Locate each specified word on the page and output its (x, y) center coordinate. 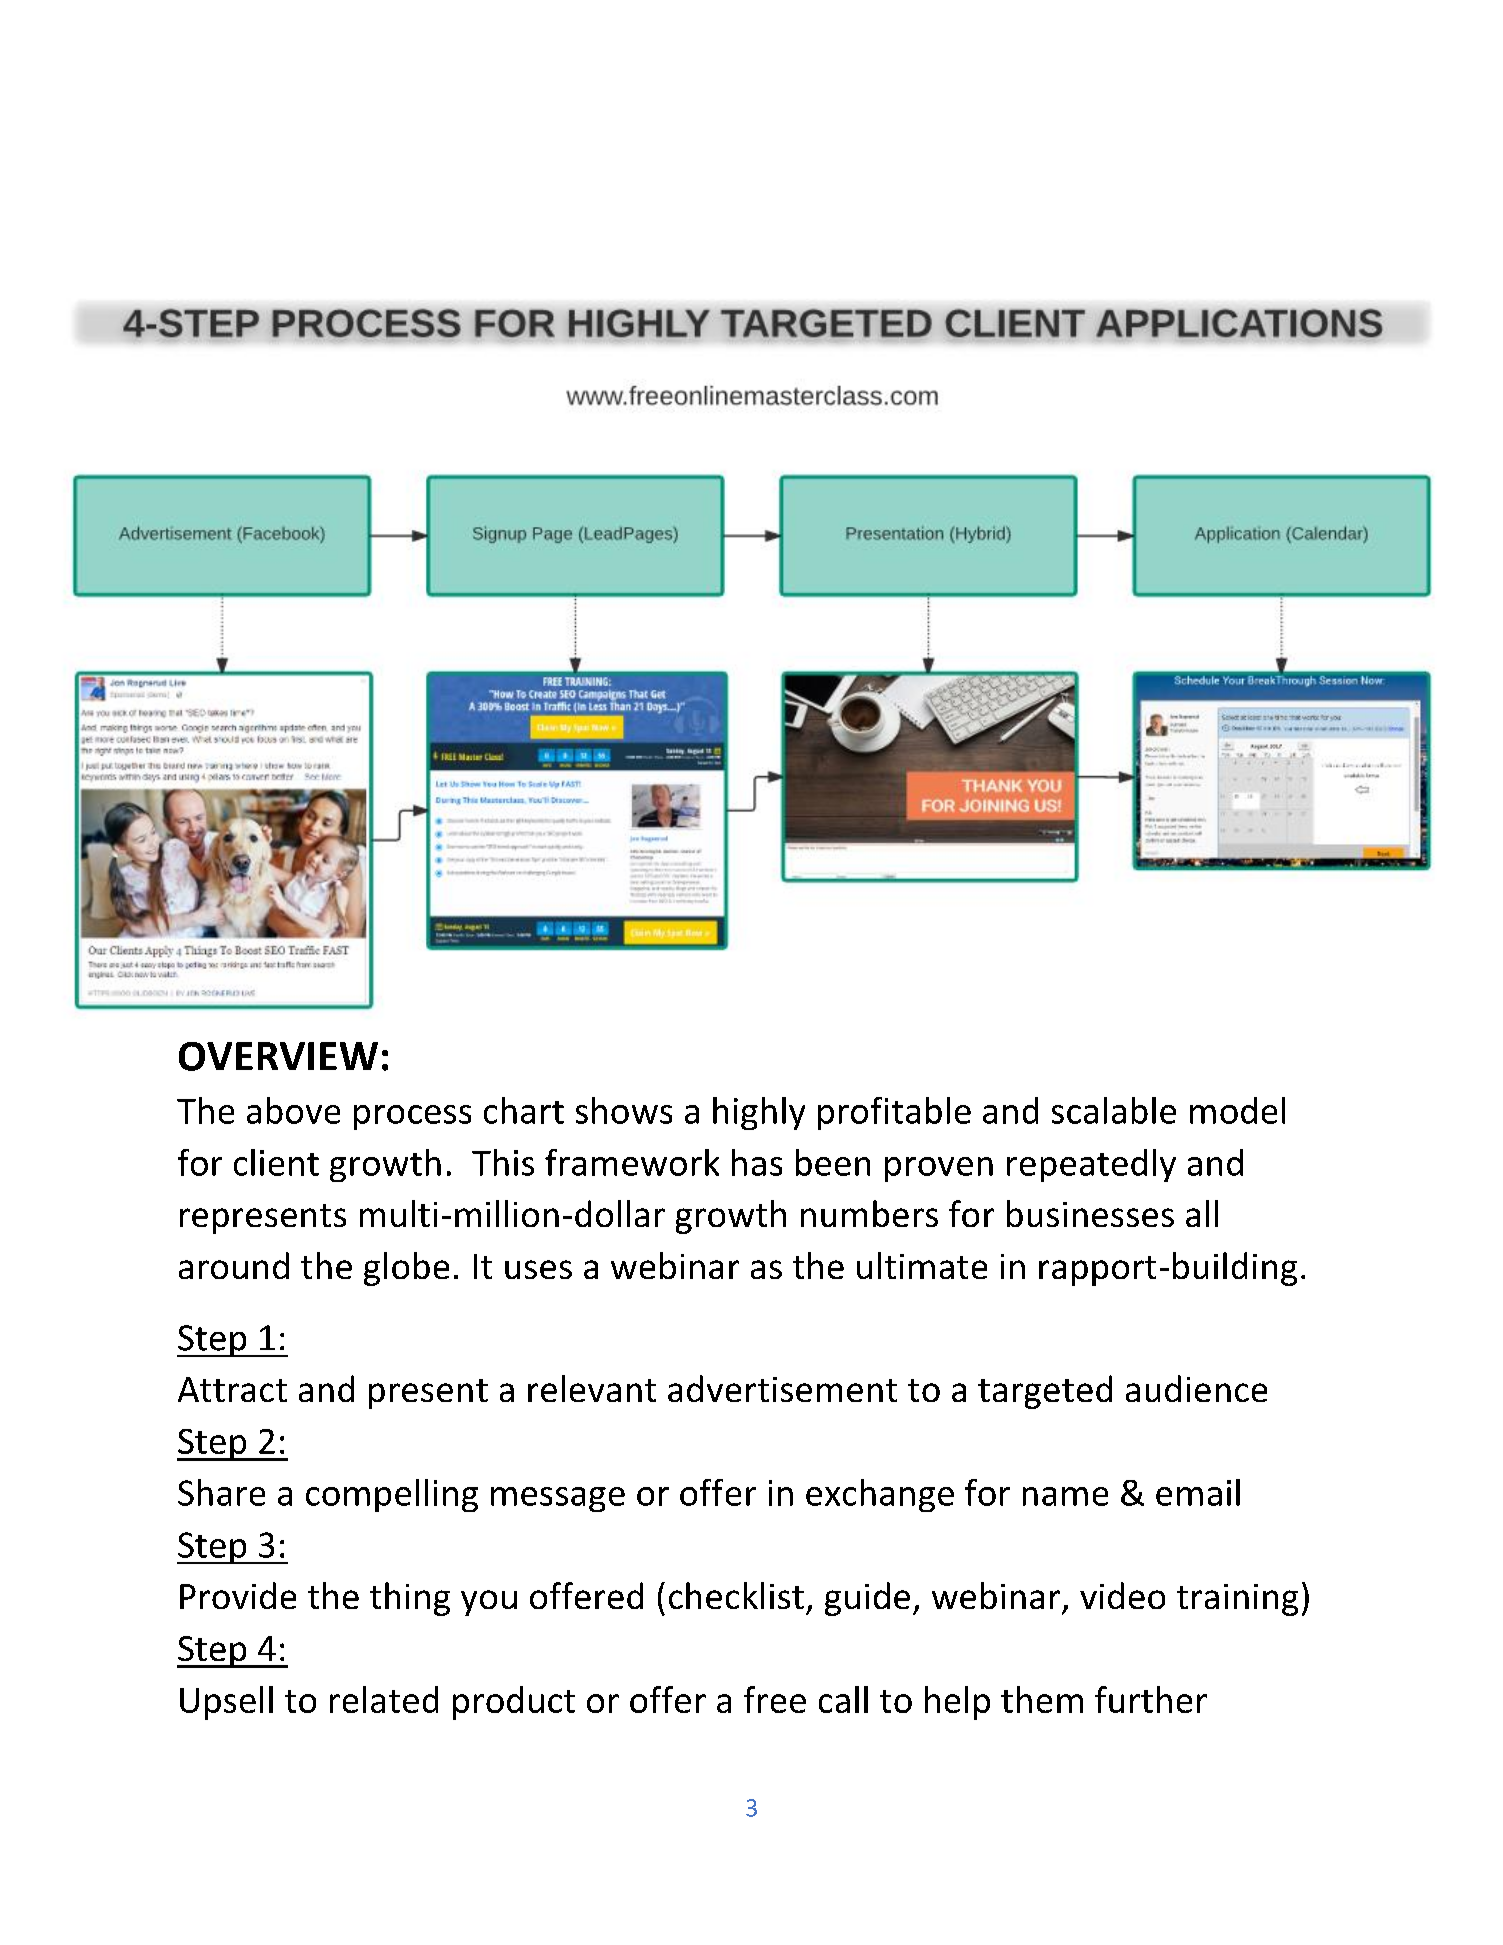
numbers (869, 1213)
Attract (232, 1389)
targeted (1045, 1392)
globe (406, 1269)
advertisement (782, 1388)
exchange (880, 1495)
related (384, 1699)
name (1065, 1496)
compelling (392, 1495)
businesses (1090, 1213)
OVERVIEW (278, 1056)
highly (759, 1113)
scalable (1114, 1110)
